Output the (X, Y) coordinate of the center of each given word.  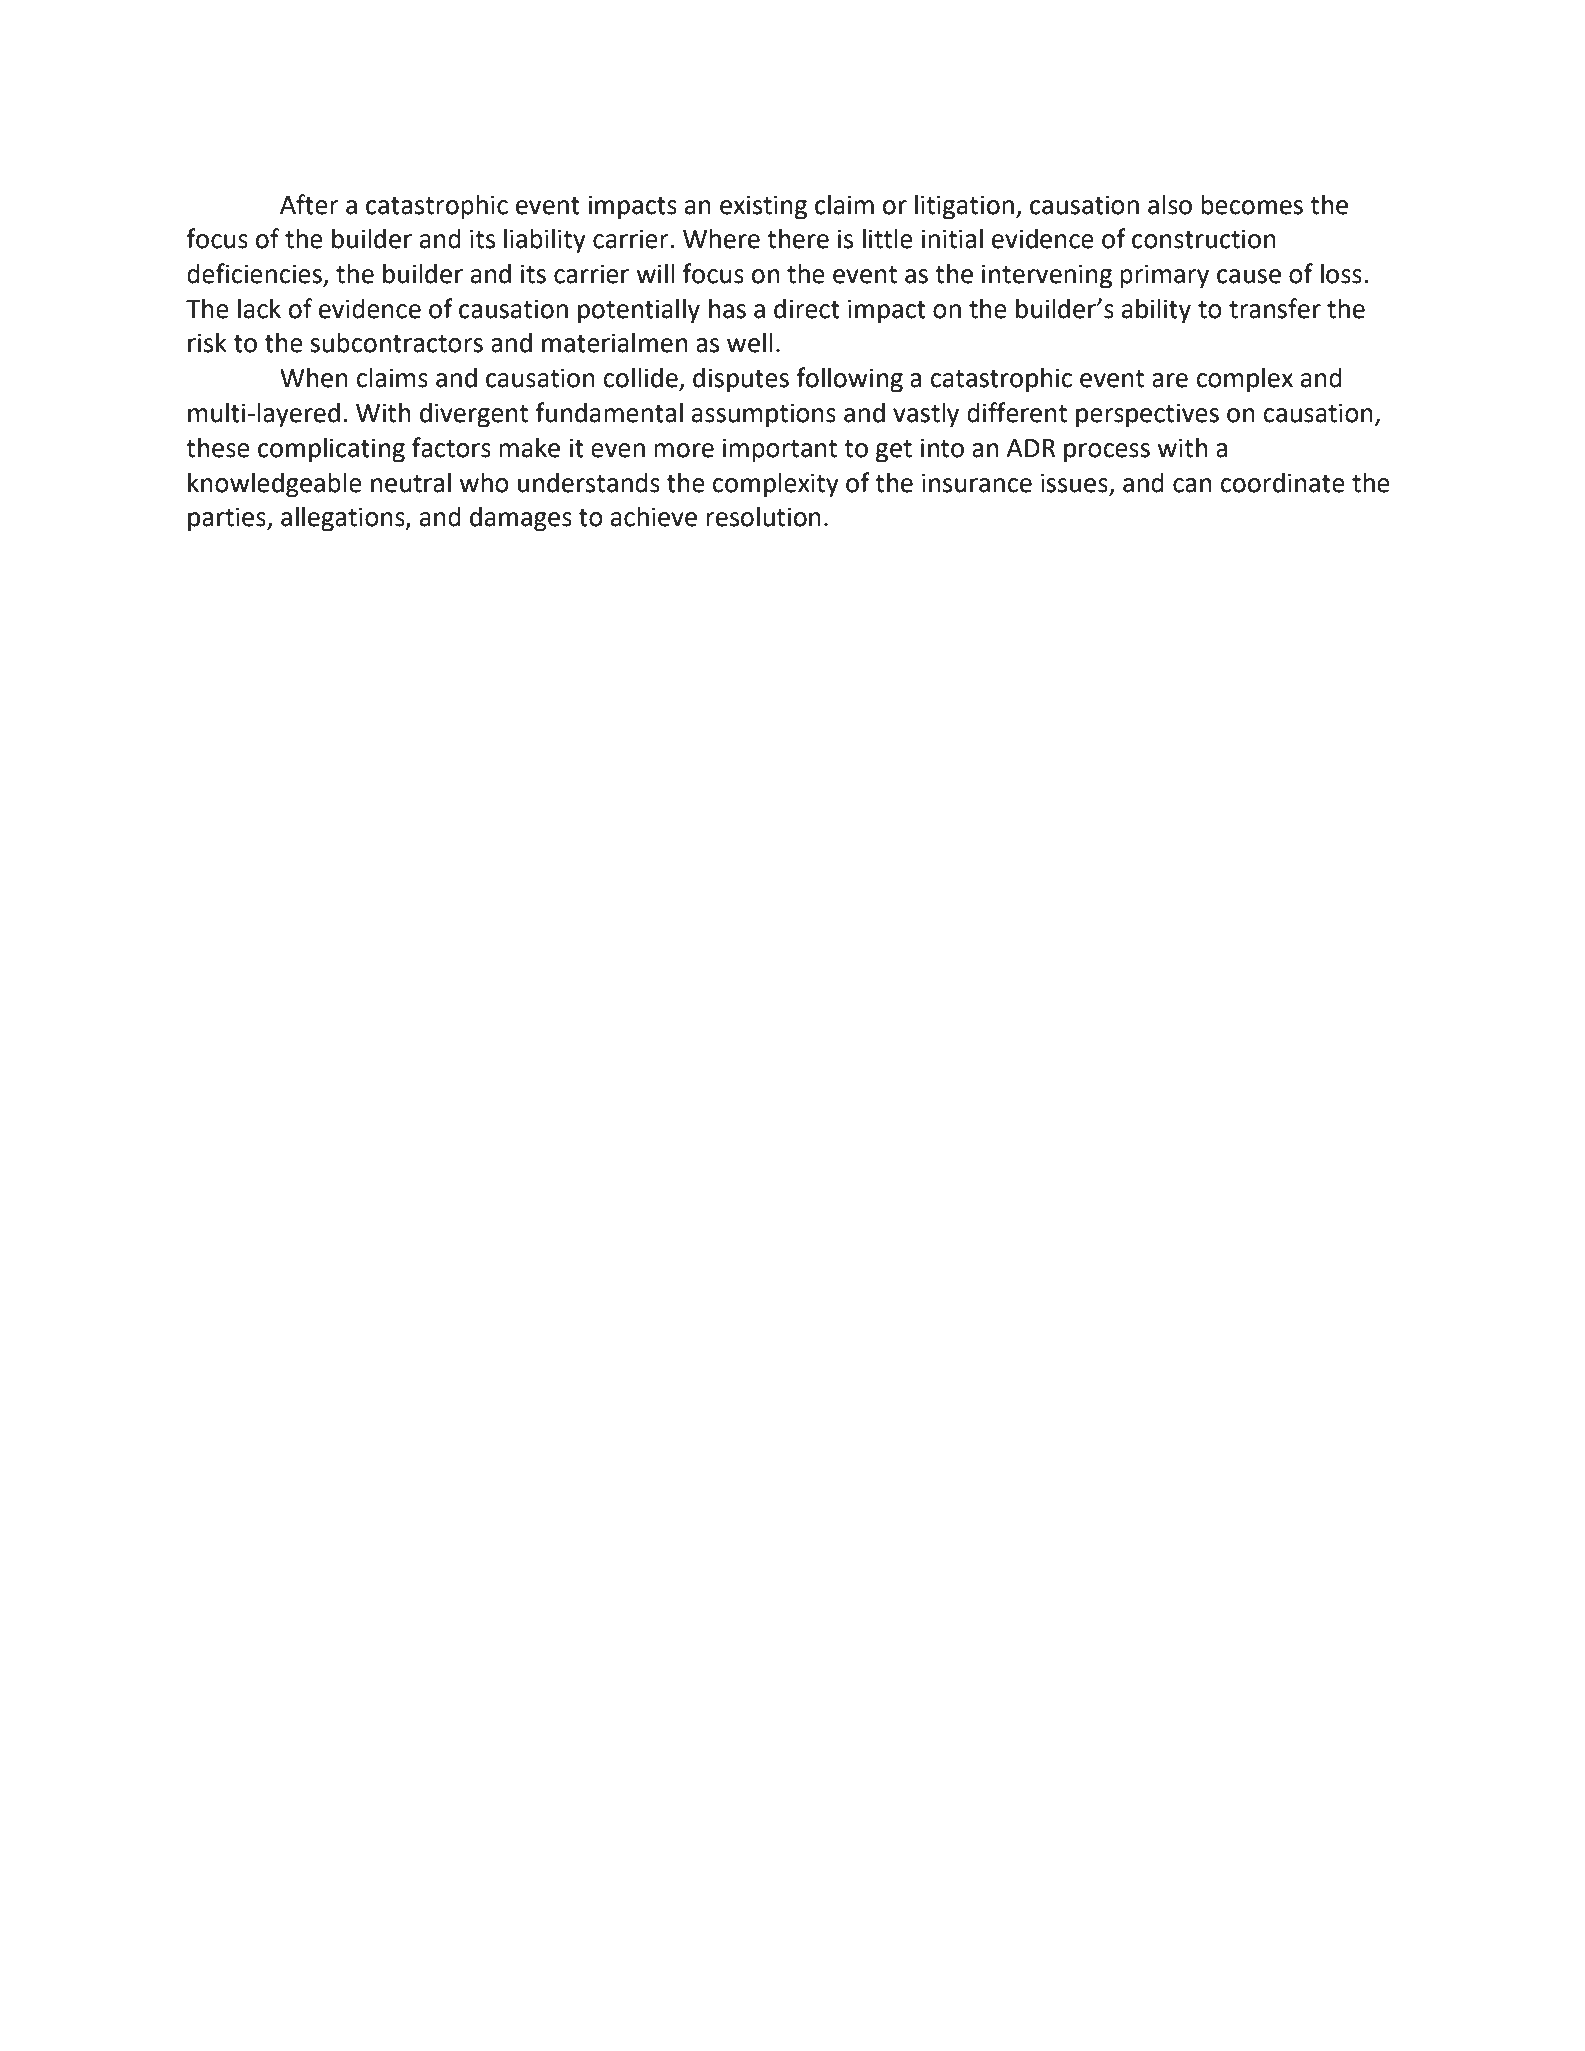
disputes (741, 380)
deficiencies (255, 274)
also (1170, 205)
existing (763, 207)
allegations (344, 519)
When (314, 377)
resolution (763, 516)
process (1107, 453)
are (1170, 380)
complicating (331, 450)
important (780, 450)
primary (1164, 276)
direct (807, 308)
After (309, 204)
